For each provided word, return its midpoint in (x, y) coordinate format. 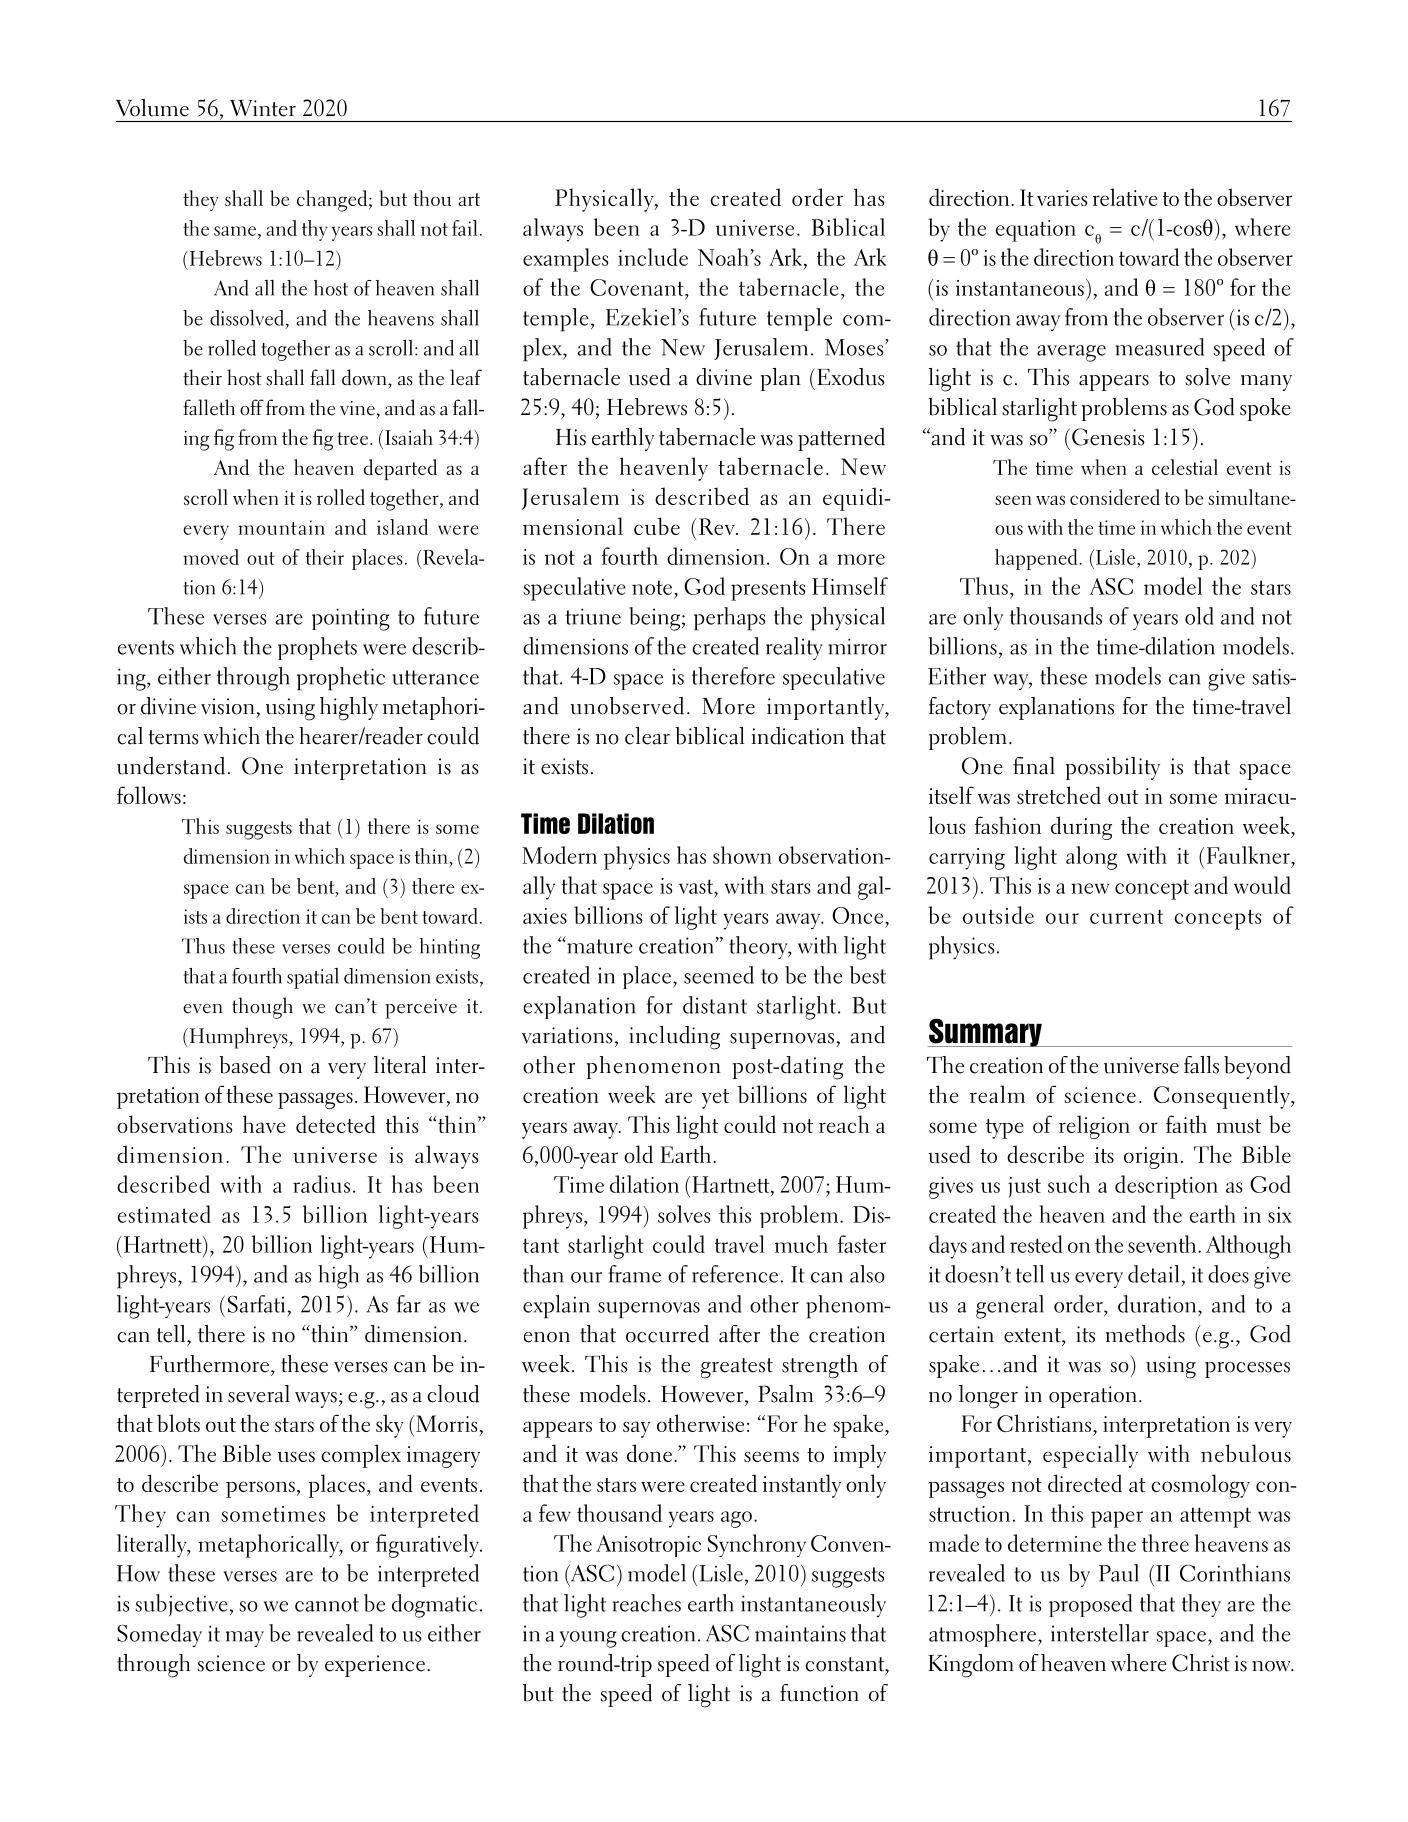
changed (332, 201)
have (264, 1124)
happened (1037, 559)
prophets (317, 648)
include (653, 257)
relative (1125, 197)
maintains (800, 1633)
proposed (1090, 1605)
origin (1151, 1158)
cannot (327, 1604)
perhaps (730, 619)
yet (715, 1099)
